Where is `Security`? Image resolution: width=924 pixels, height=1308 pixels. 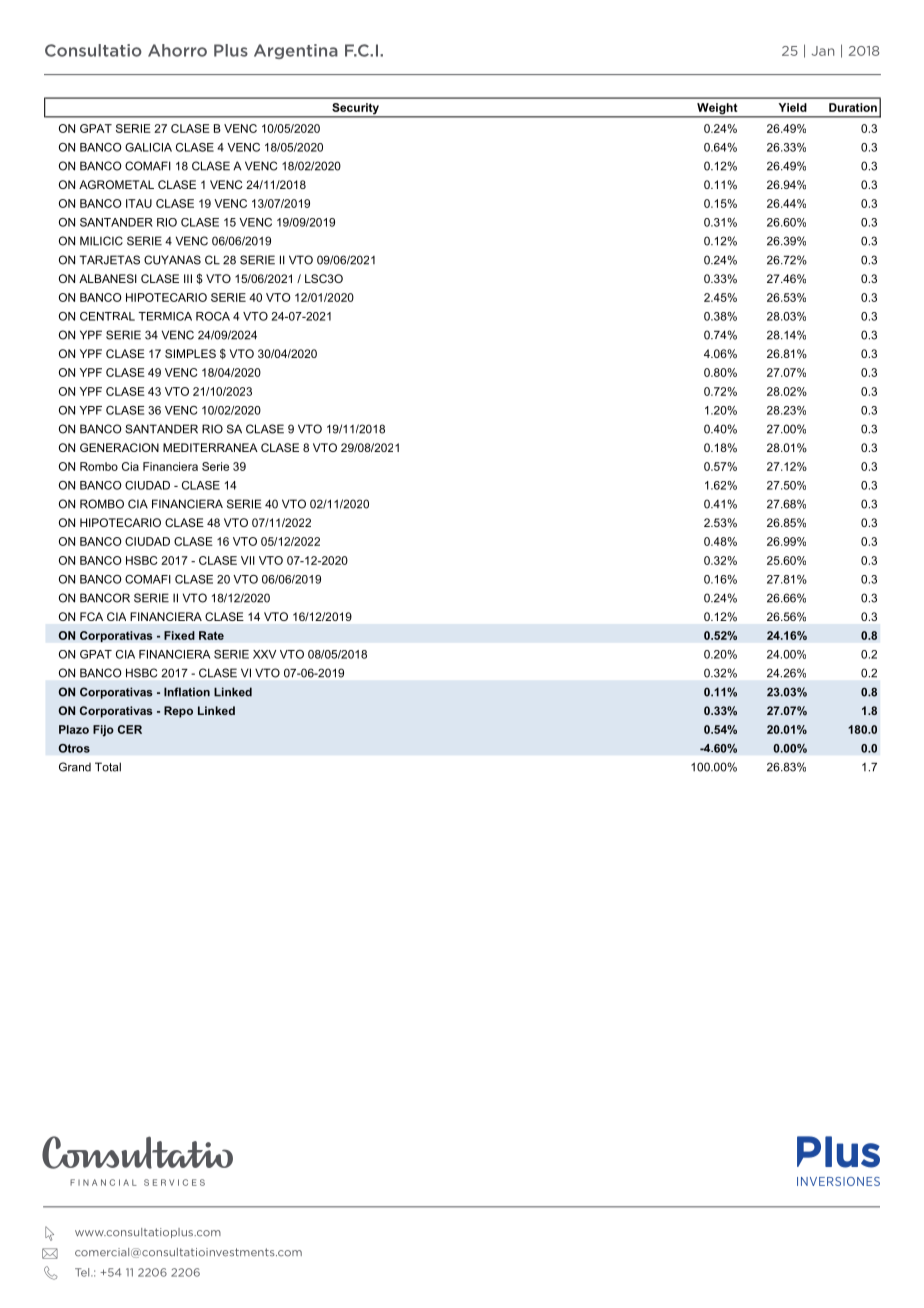
Security is located at coordinates (355, 110).
